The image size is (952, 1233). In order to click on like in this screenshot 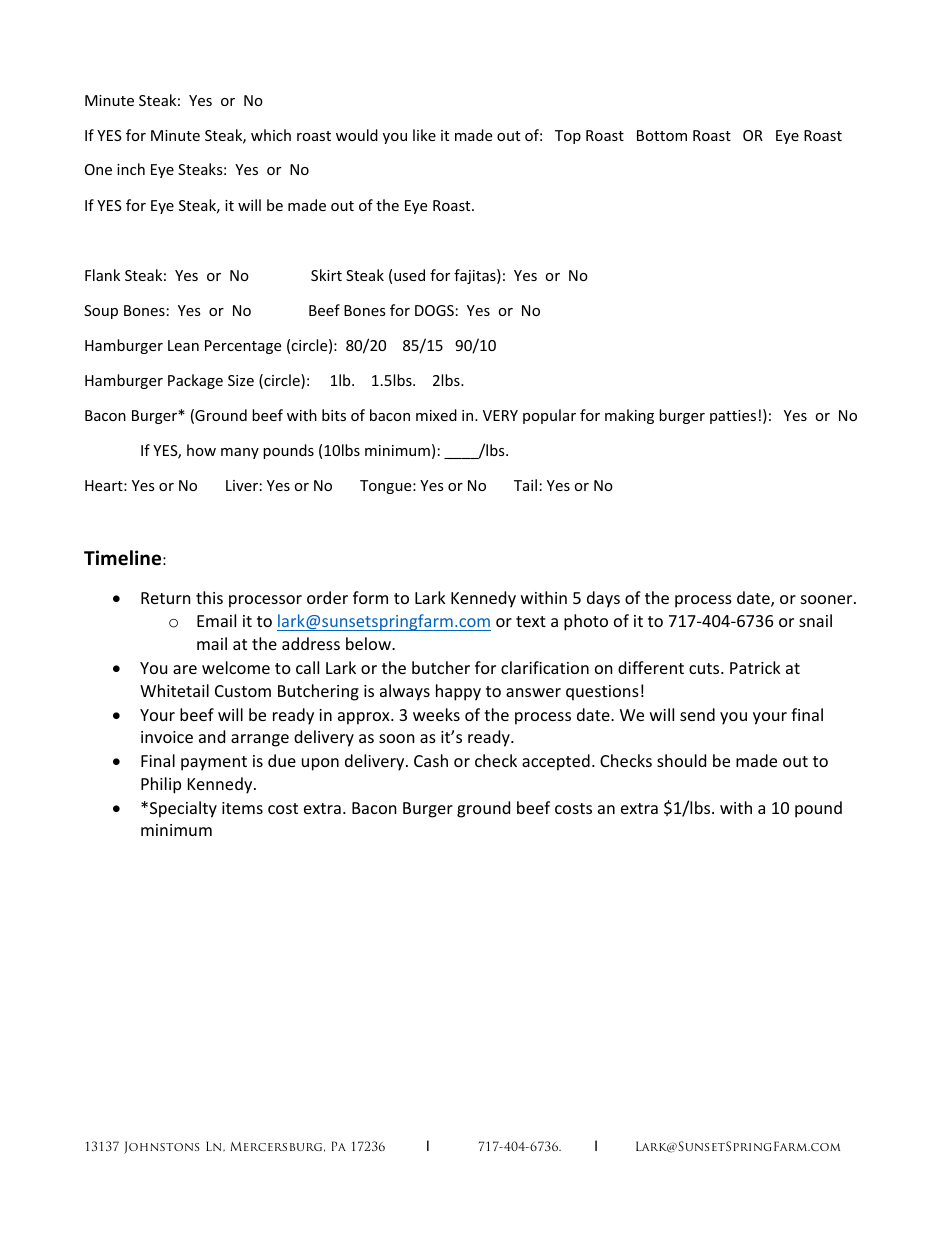, I will do `click(424, 135)`.
